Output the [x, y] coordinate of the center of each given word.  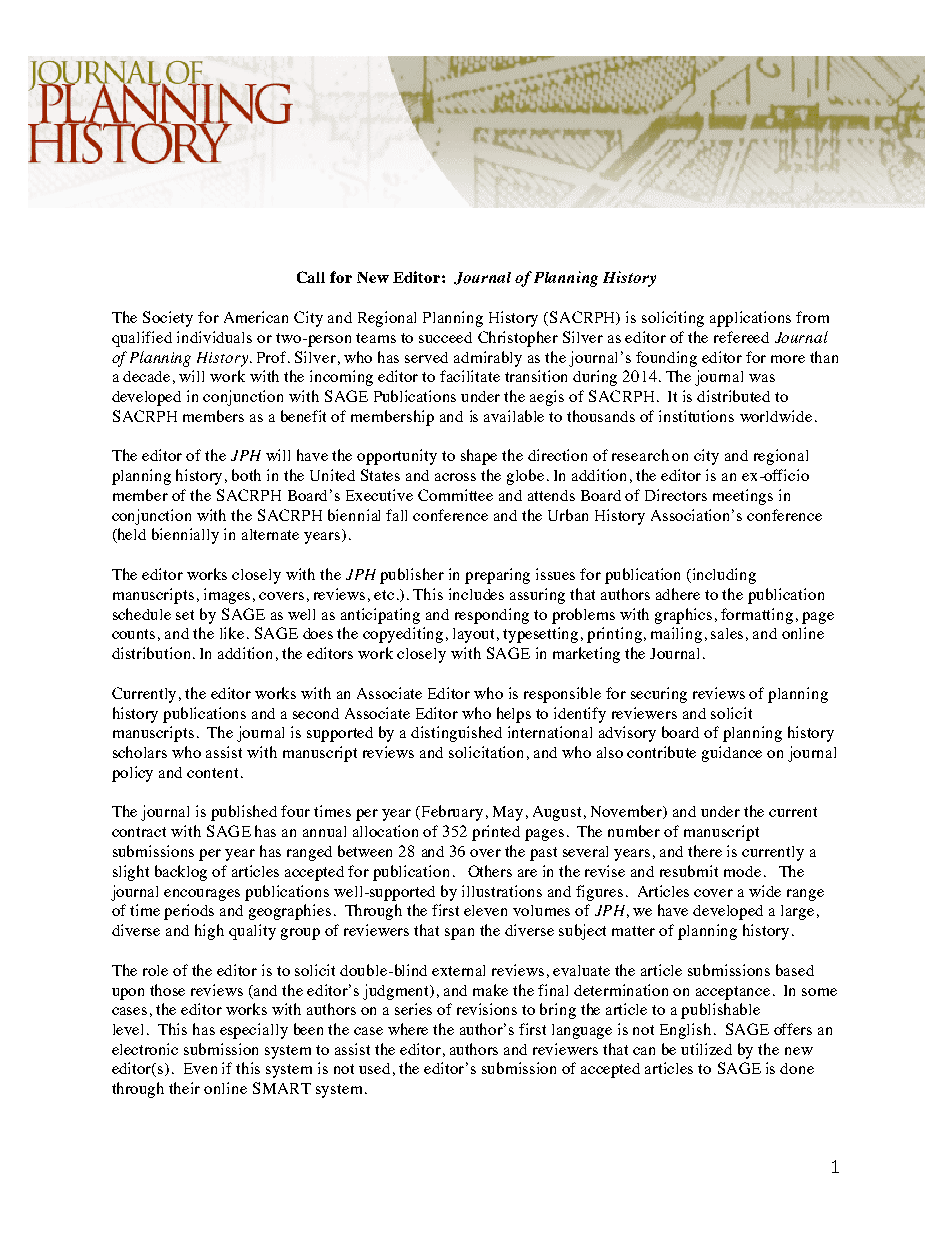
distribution [151, 653]
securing [659, 695]
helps [514, 715]
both [246, 475]
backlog [181, 873]
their [184, 1088]
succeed [445, 337]
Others [490, 871]
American [256, 317]
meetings [743, 497]
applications [750, 319]
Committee [455, 495]
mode [742, 871]
